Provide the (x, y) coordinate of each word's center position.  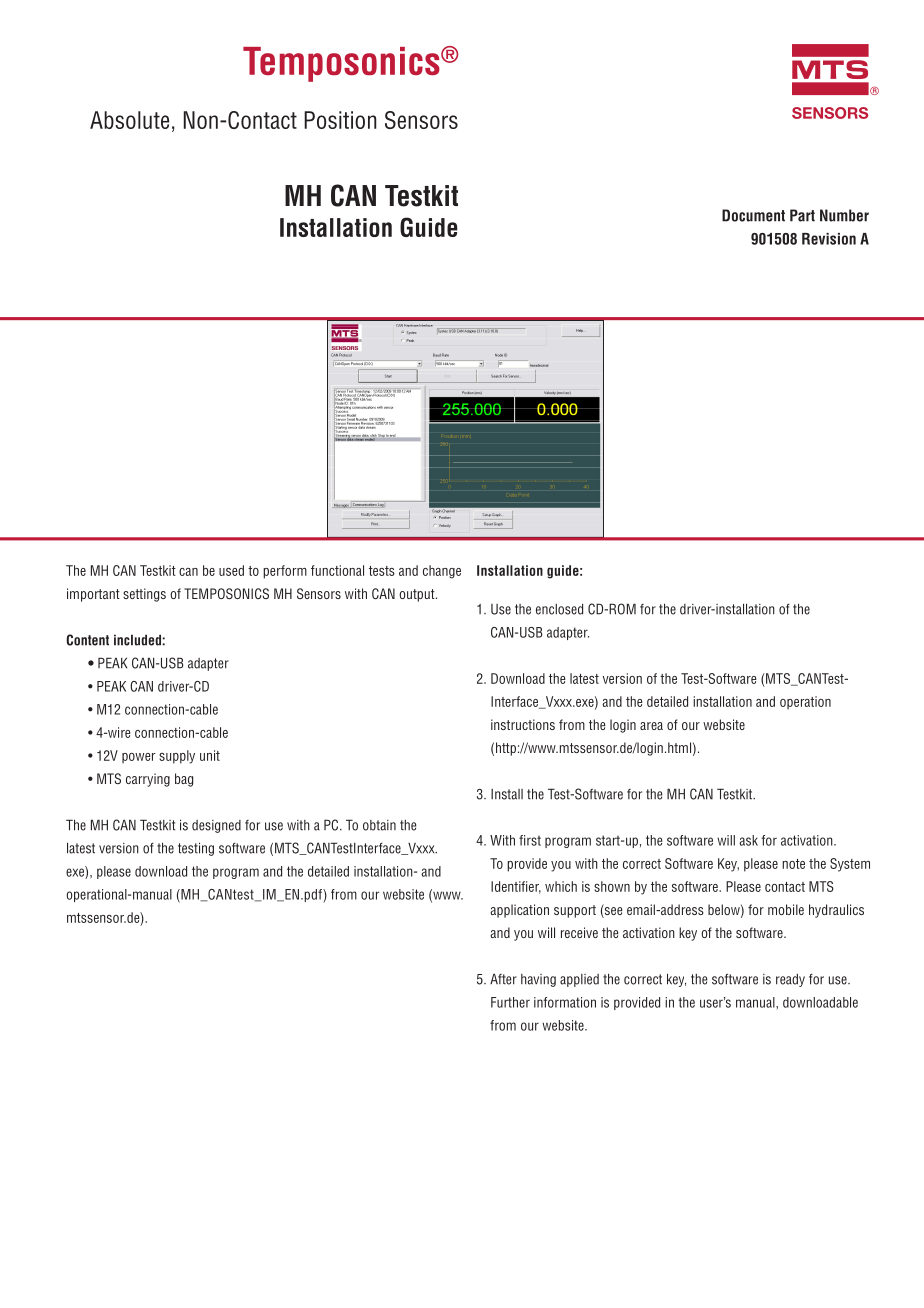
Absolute (129, 120)
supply (177, 757)
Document (753, 215)
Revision (829, 239)
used (231, 570)
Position (340, 120)
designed (216, 826)
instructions (523, 724)
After (503, 979)
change (442, 572)
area (651, 726)
